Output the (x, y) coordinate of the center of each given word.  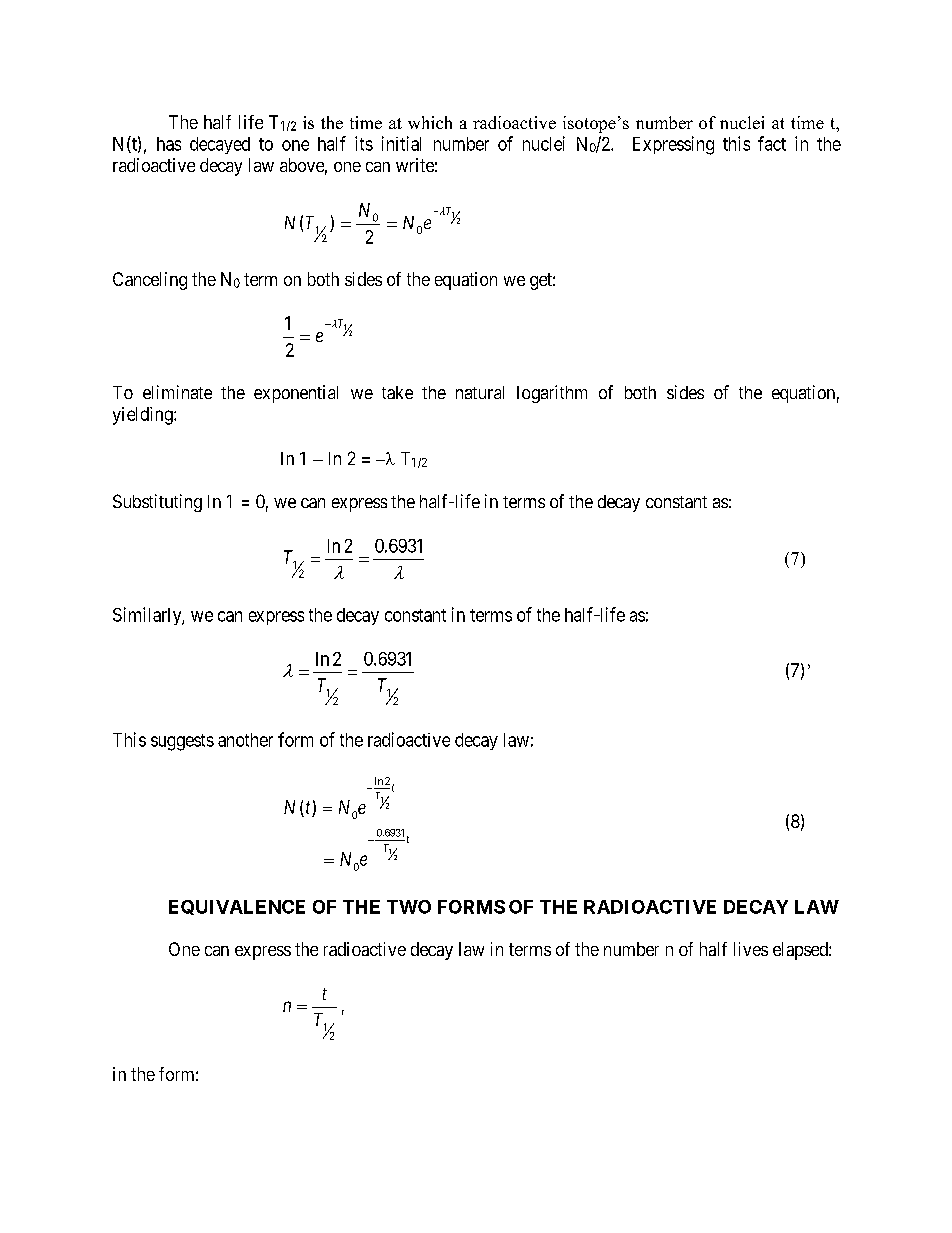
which (430, 122)
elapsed (801, 951)
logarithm (552, 394)
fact (772, 143)
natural (480, 392)
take (397, 392)
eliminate (177, 392)
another (245, 740)
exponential (296, 394)
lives (751, 949)
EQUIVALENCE (237, 907)
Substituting (157, 503)
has (169, 144)
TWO (409, 907)
